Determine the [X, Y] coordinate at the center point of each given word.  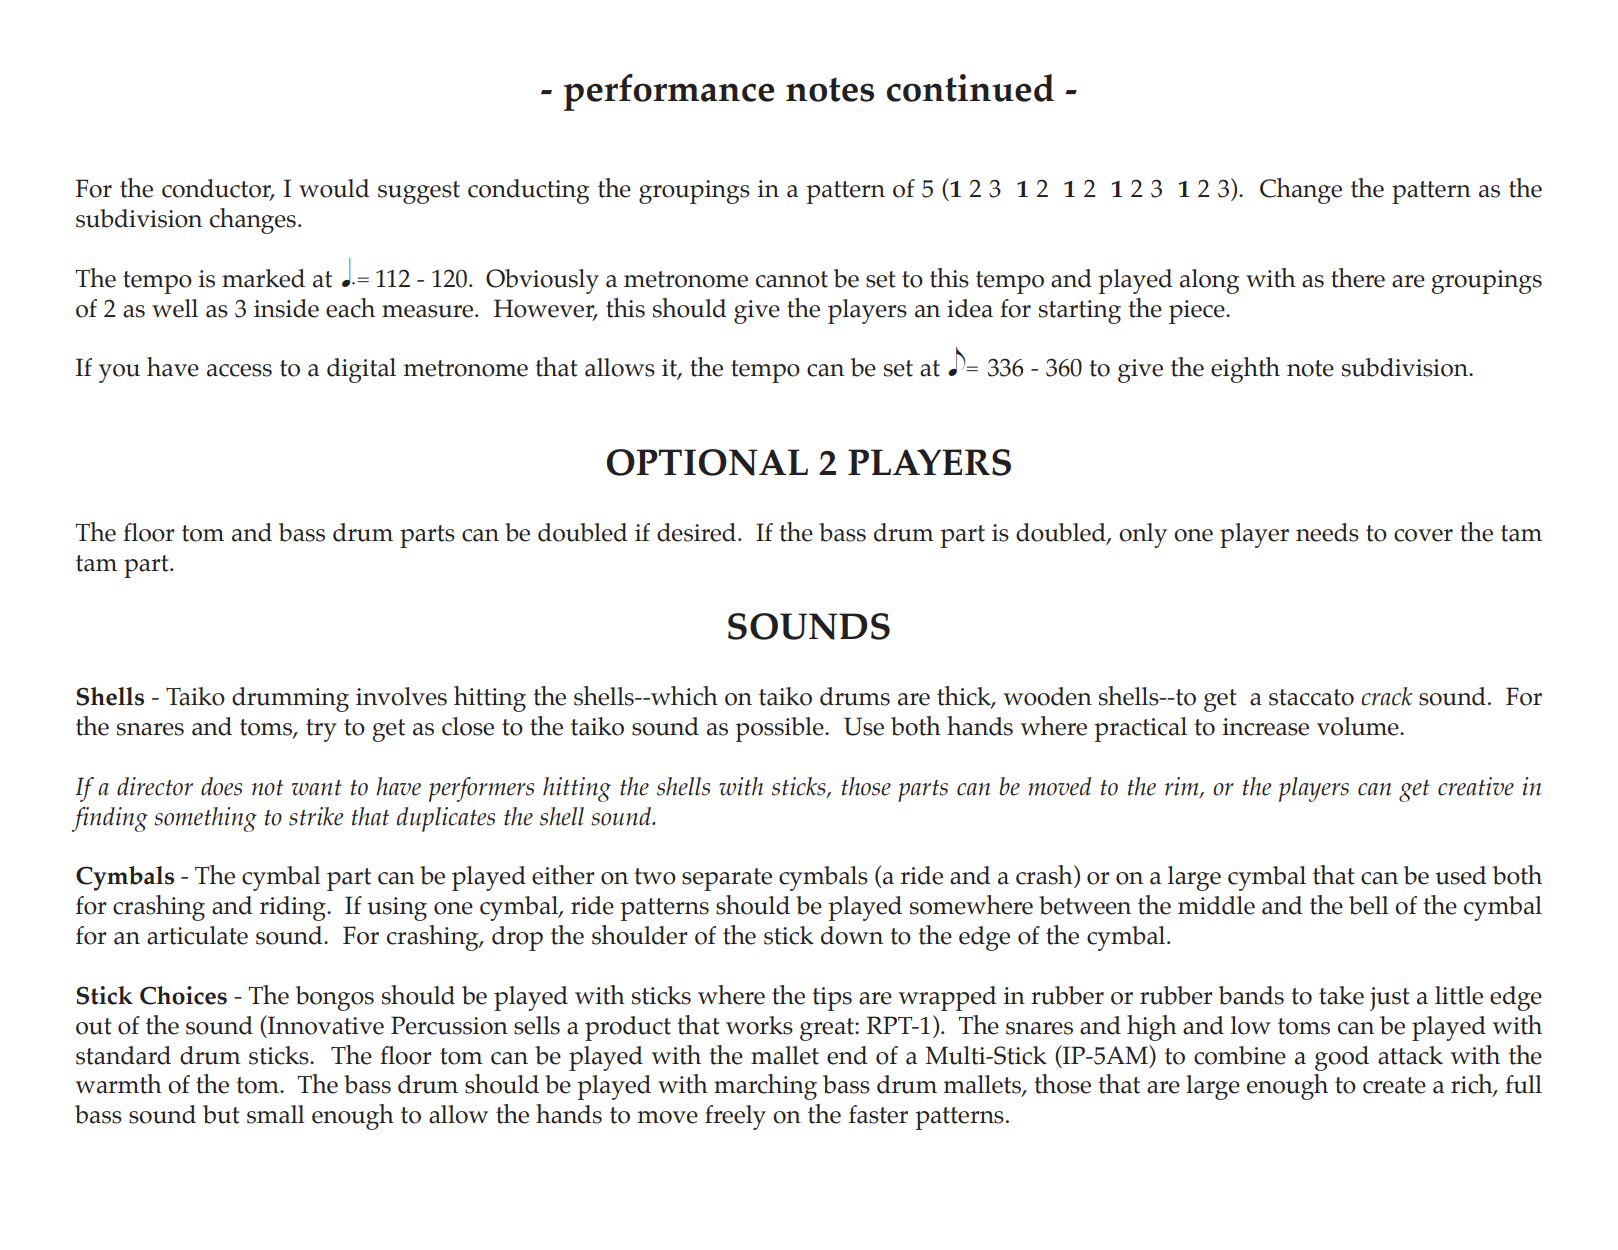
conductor [218, 189]
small [276, 1114]
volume [1359, 726]
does [221, 786]
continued [970, 88]
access [239, 370]
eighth [1245, 370]
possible [780, 729]
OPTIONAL [707, 462]
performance [669, 92]
